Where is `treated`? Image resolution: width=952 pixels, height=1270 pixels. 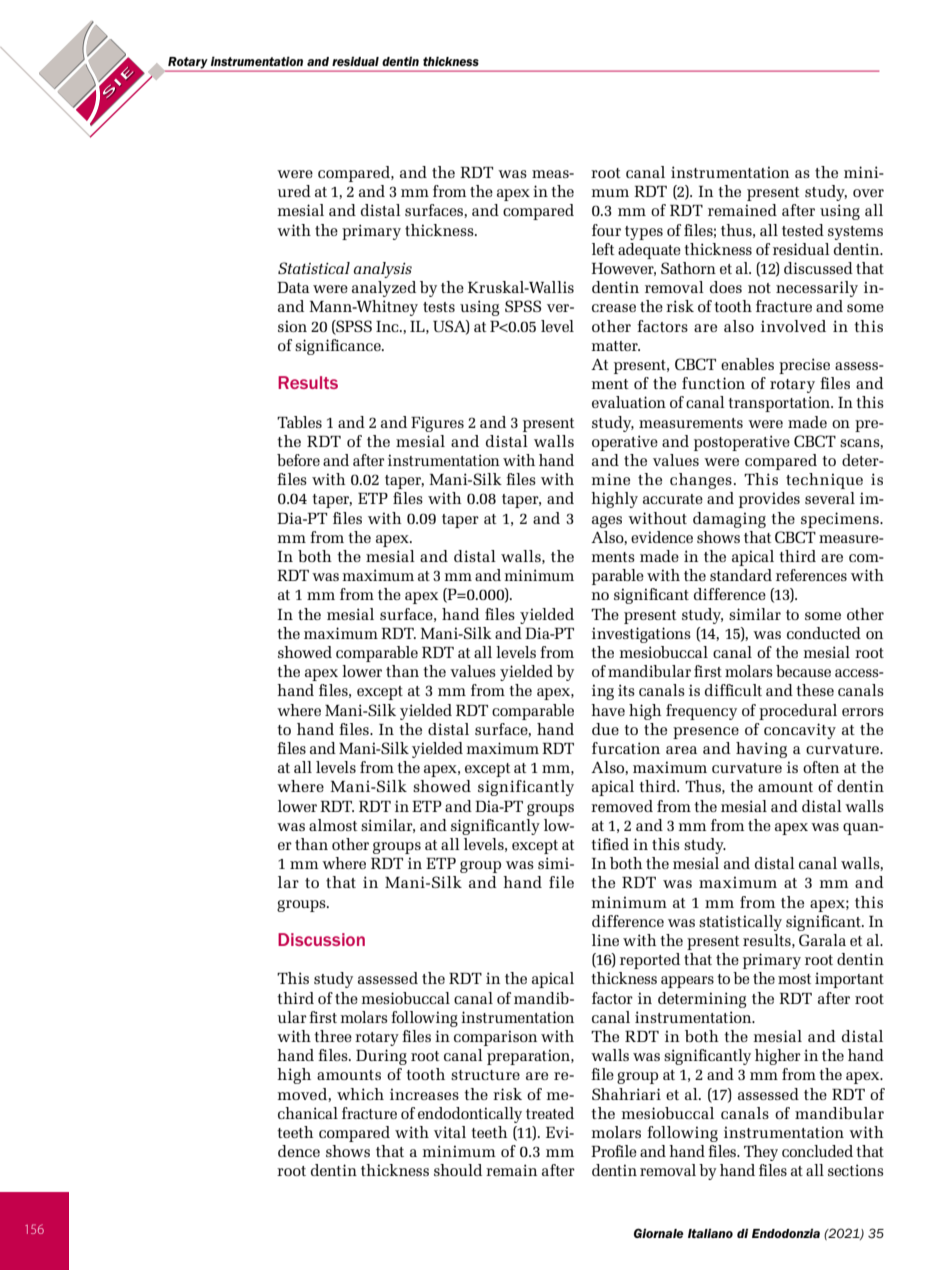 treated is located at coordinates (550, 1113).
